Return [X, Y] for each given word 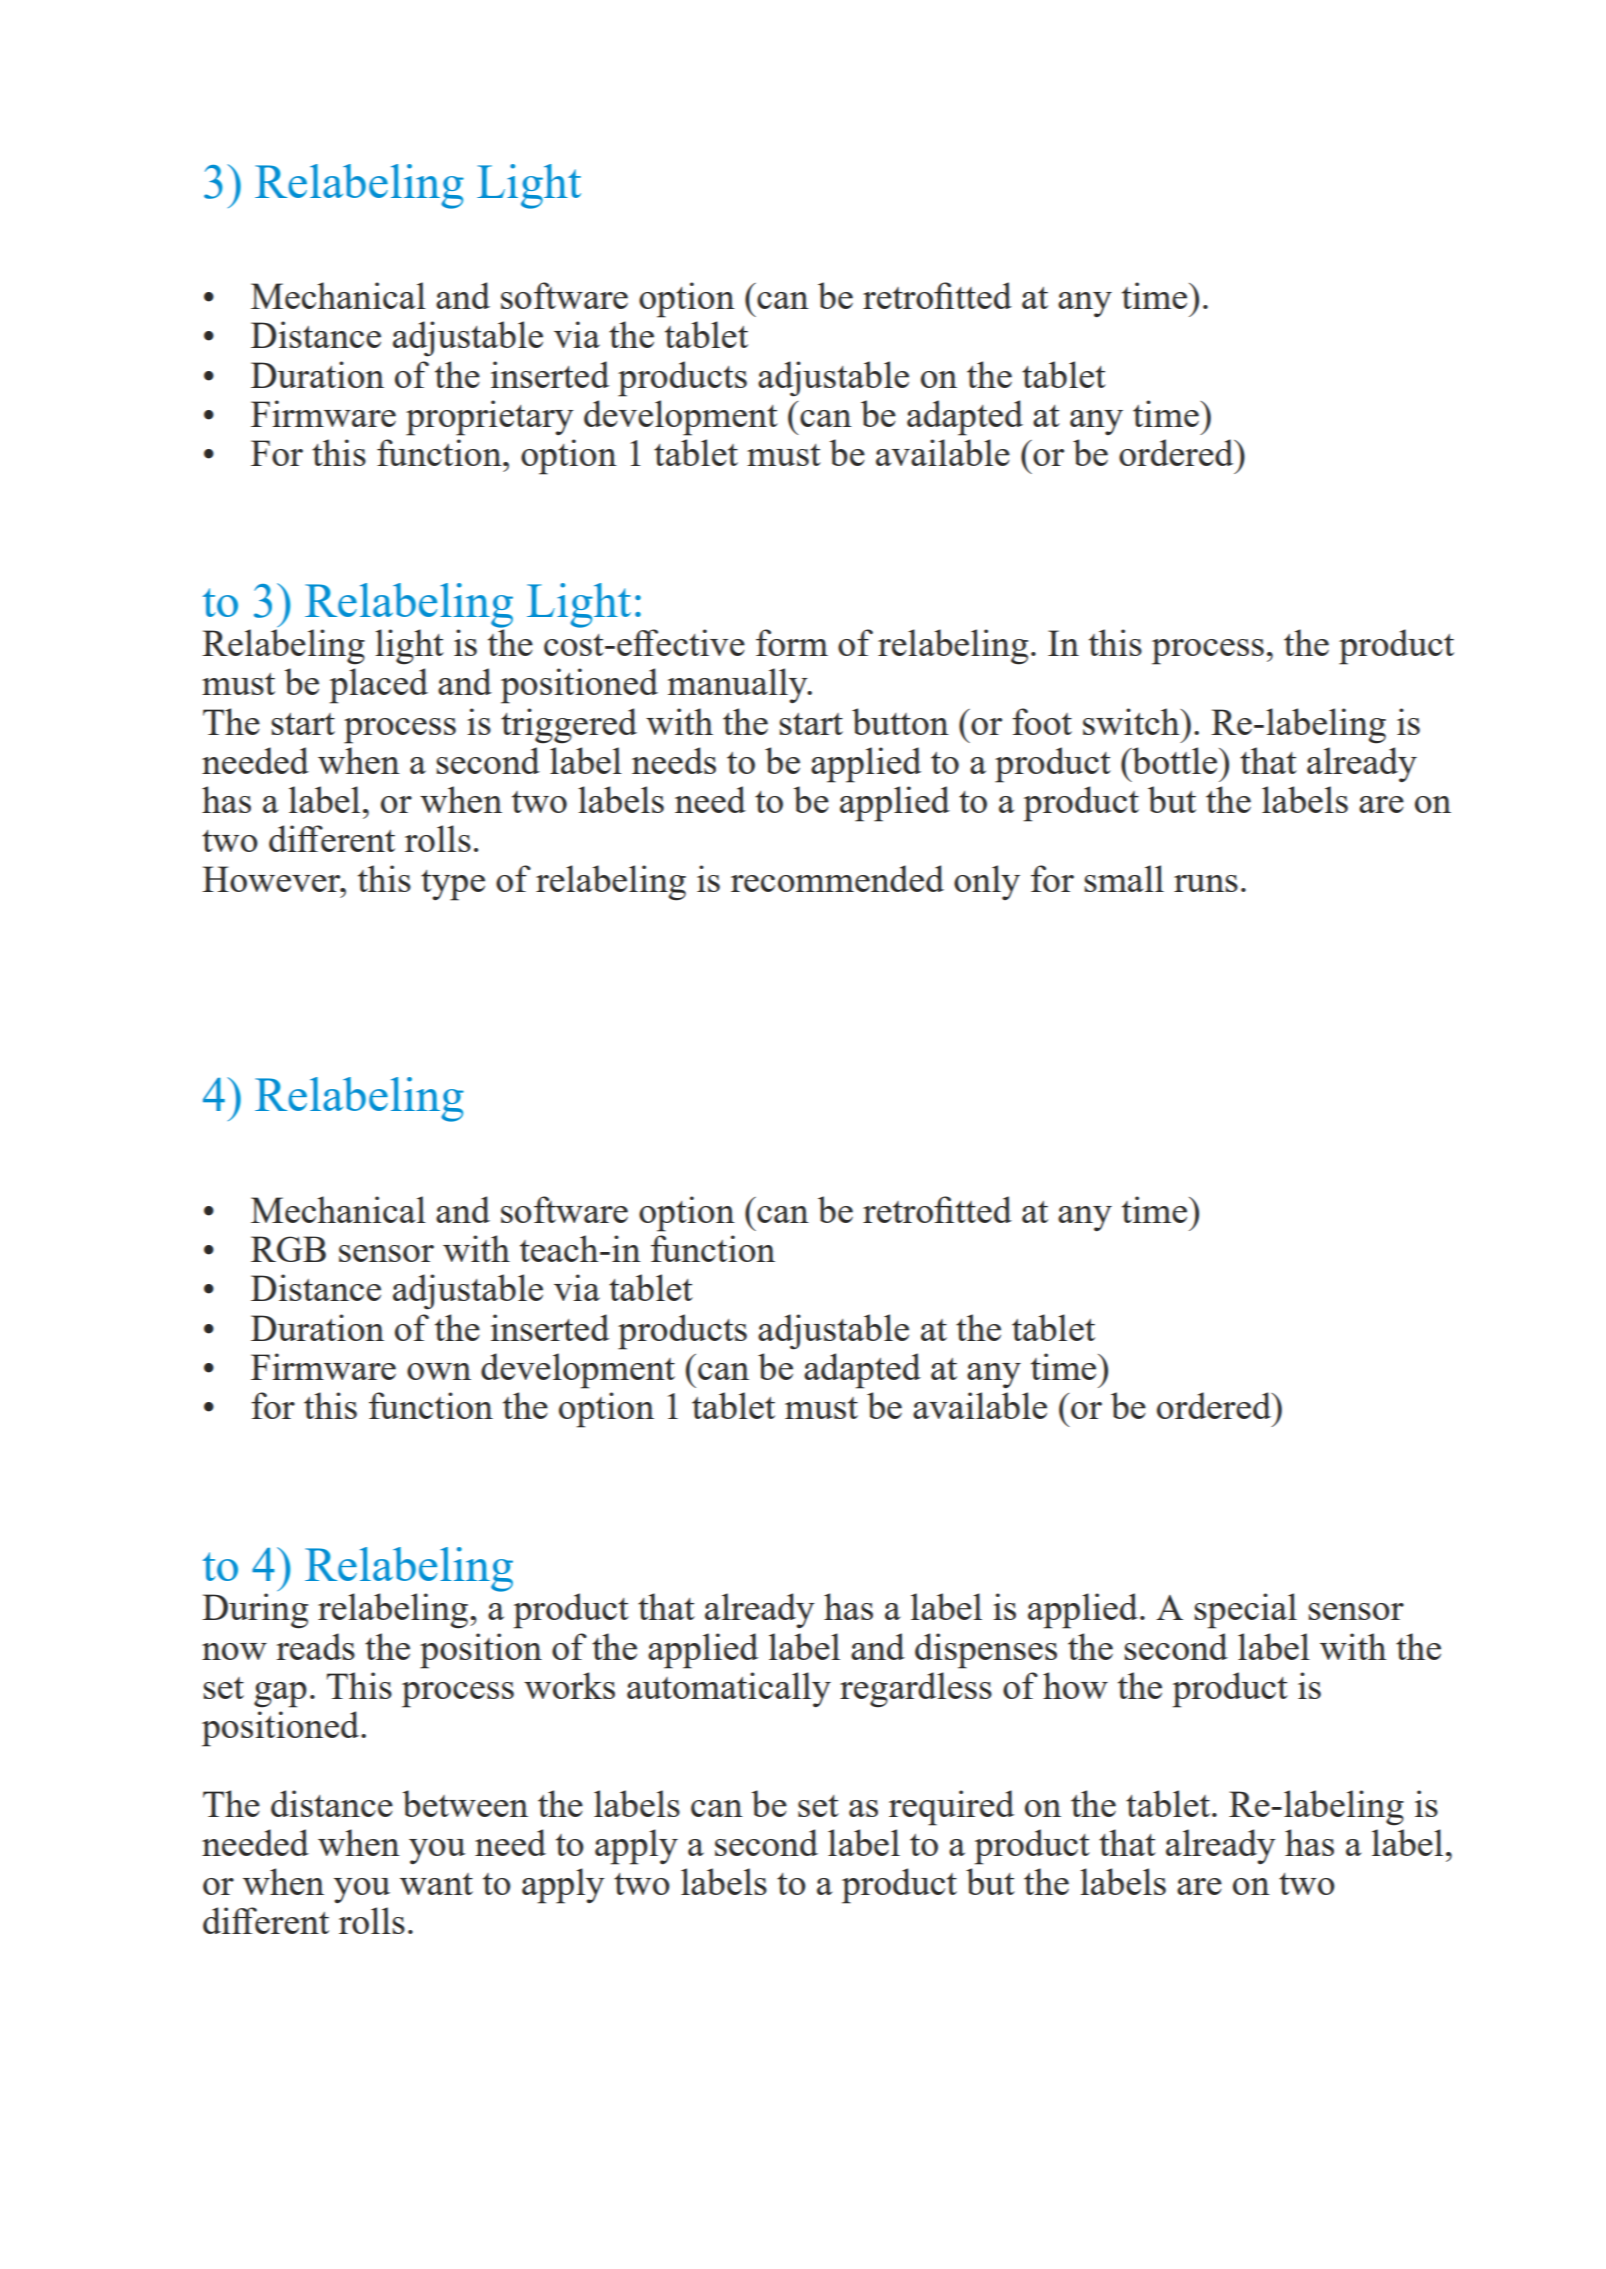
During [255, 1611]
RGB [288, 1249]
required [951, 1808]
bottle [1175, 760]
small [1124, 878]
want [436, 1884]
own [439, 1371]
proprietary [490, 418]
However [272, 879]
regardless [916, 1690]
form [792, 642]
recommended [837, 878]
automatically [729, 1690]
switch [1132, 721]
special [1245, 1611]
